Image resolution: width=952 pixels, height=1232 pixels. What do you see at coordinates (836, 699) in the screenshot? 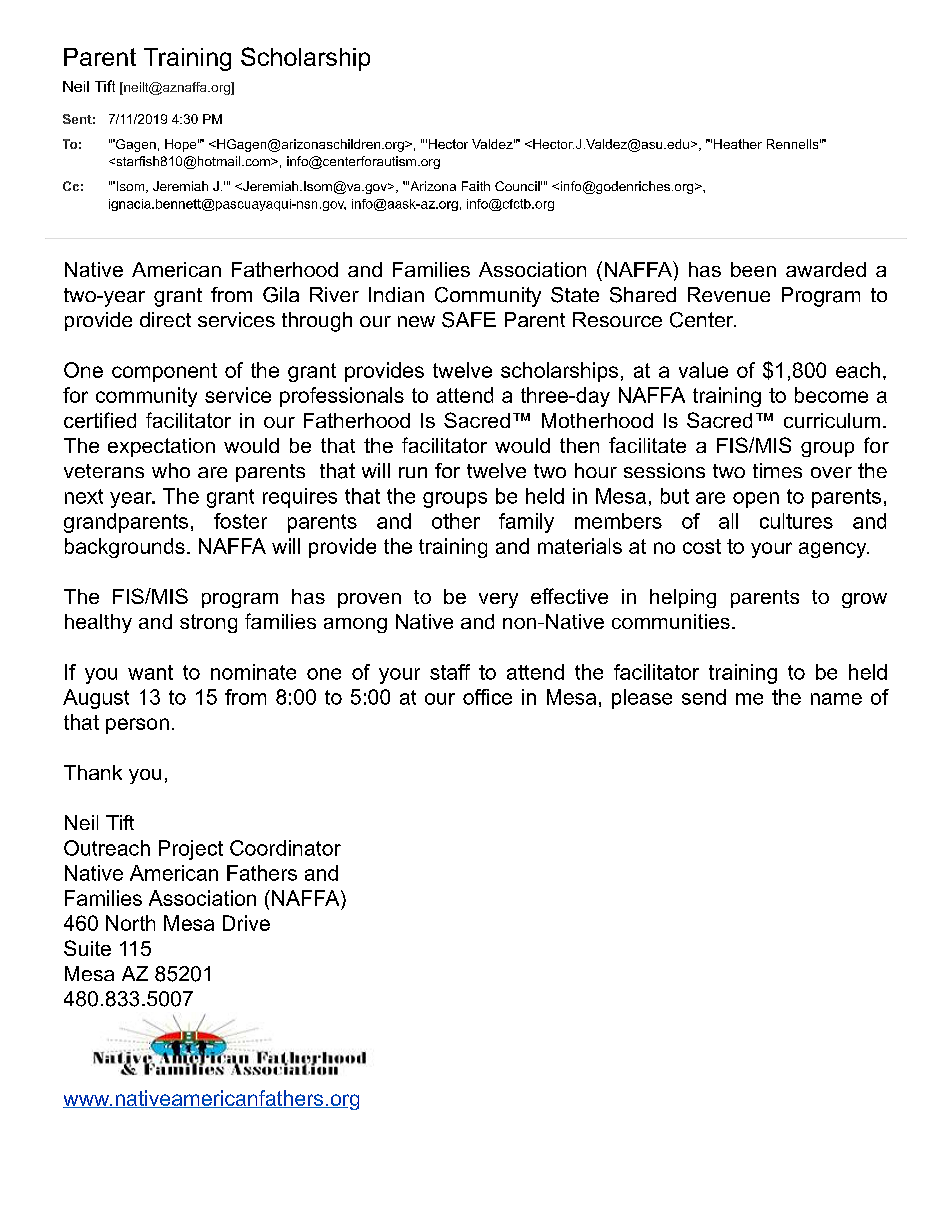
I see `name` at bounding box center [836, 699].
